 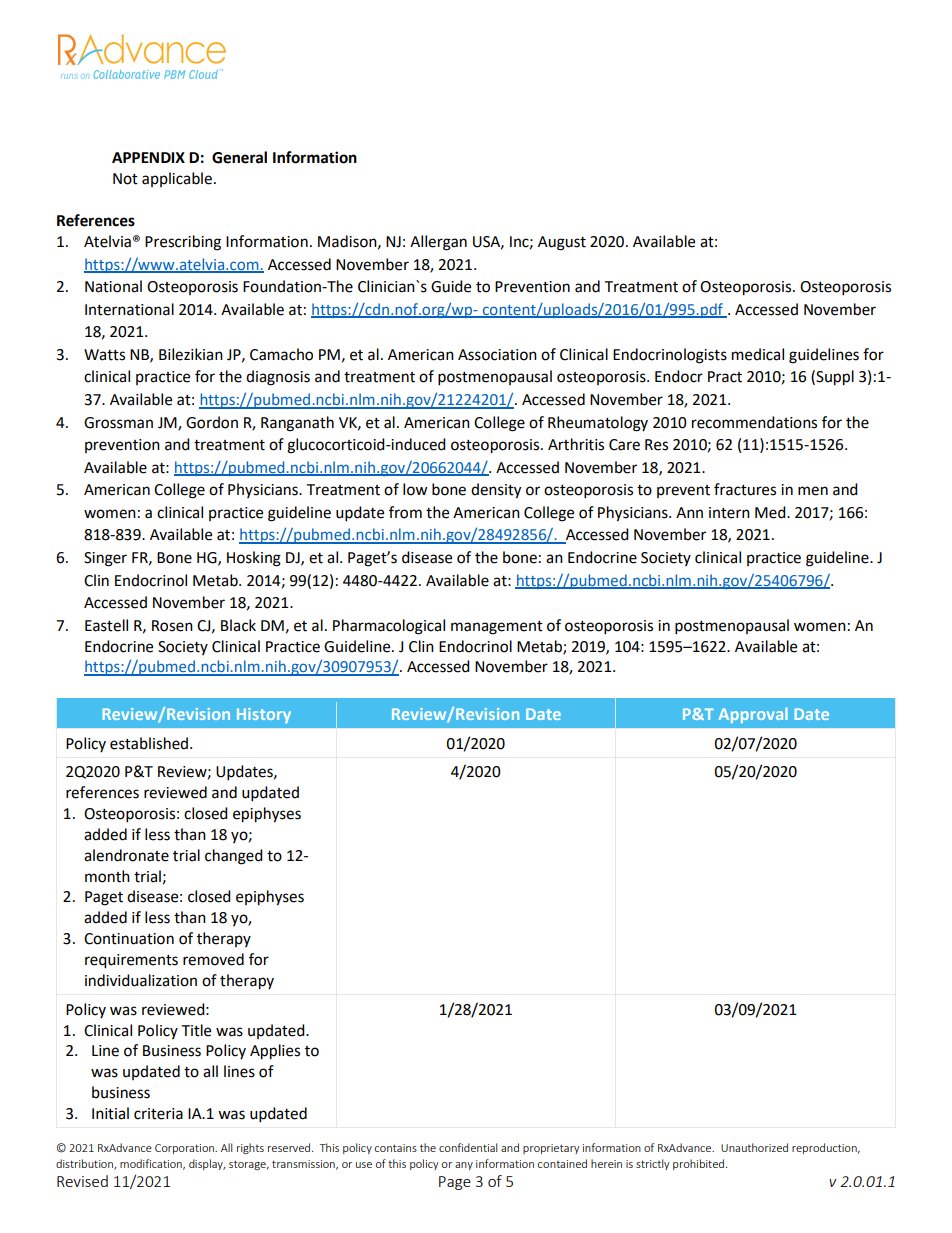 What do you see at coordinates (177, 179) in the image?
I see `applicable` at bounding box center [177, 179].
